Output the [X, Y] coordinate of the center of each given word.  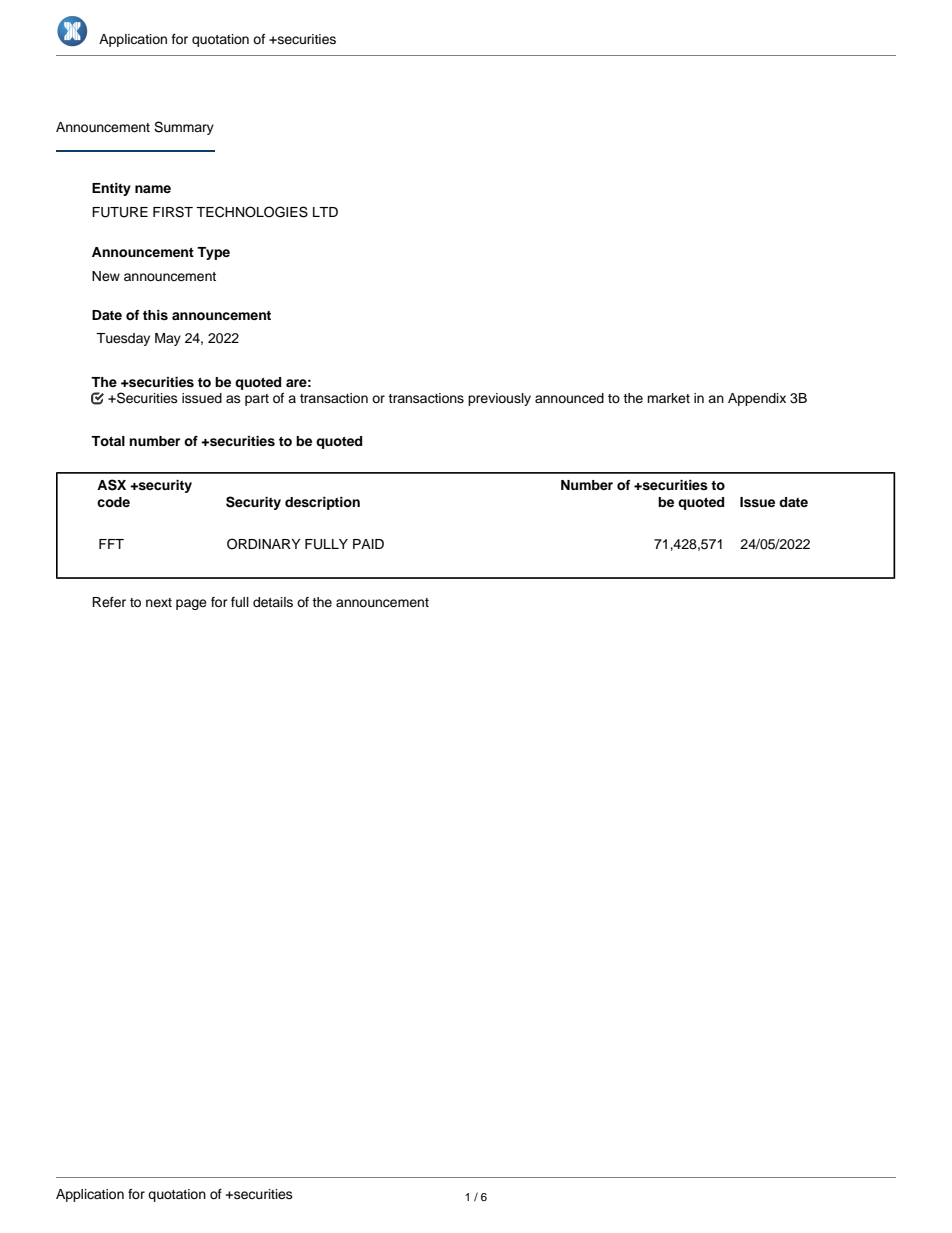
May [168, 339]
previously [499, 399]
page [191, 604]
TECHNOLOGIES [252, 212]
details [273, 602]
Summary [184, 128]
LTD [325, 212]
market [668, 398]
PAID [368, 544]
